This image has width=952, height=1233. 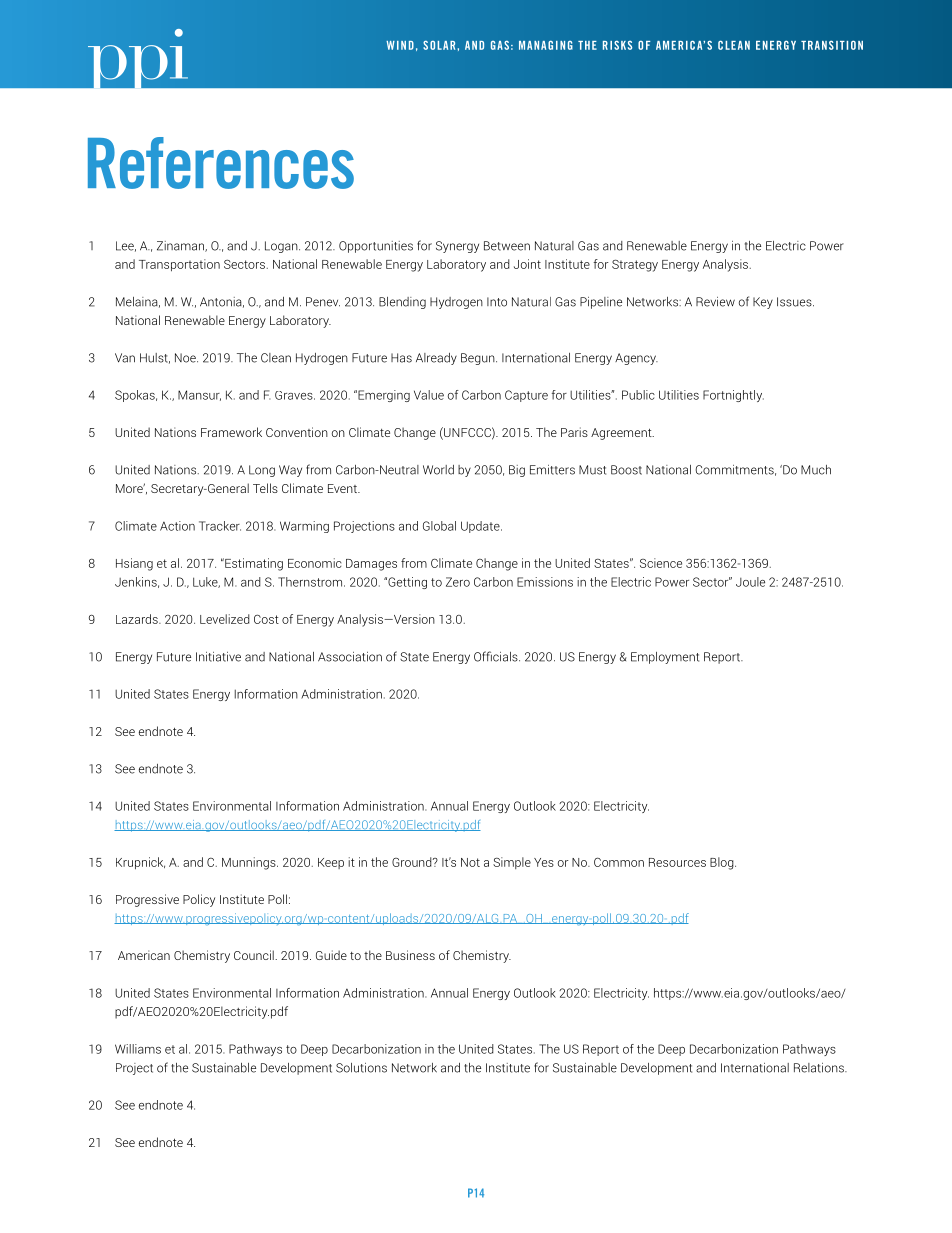 I want to click on Joule, so click(x=750, y=582).
